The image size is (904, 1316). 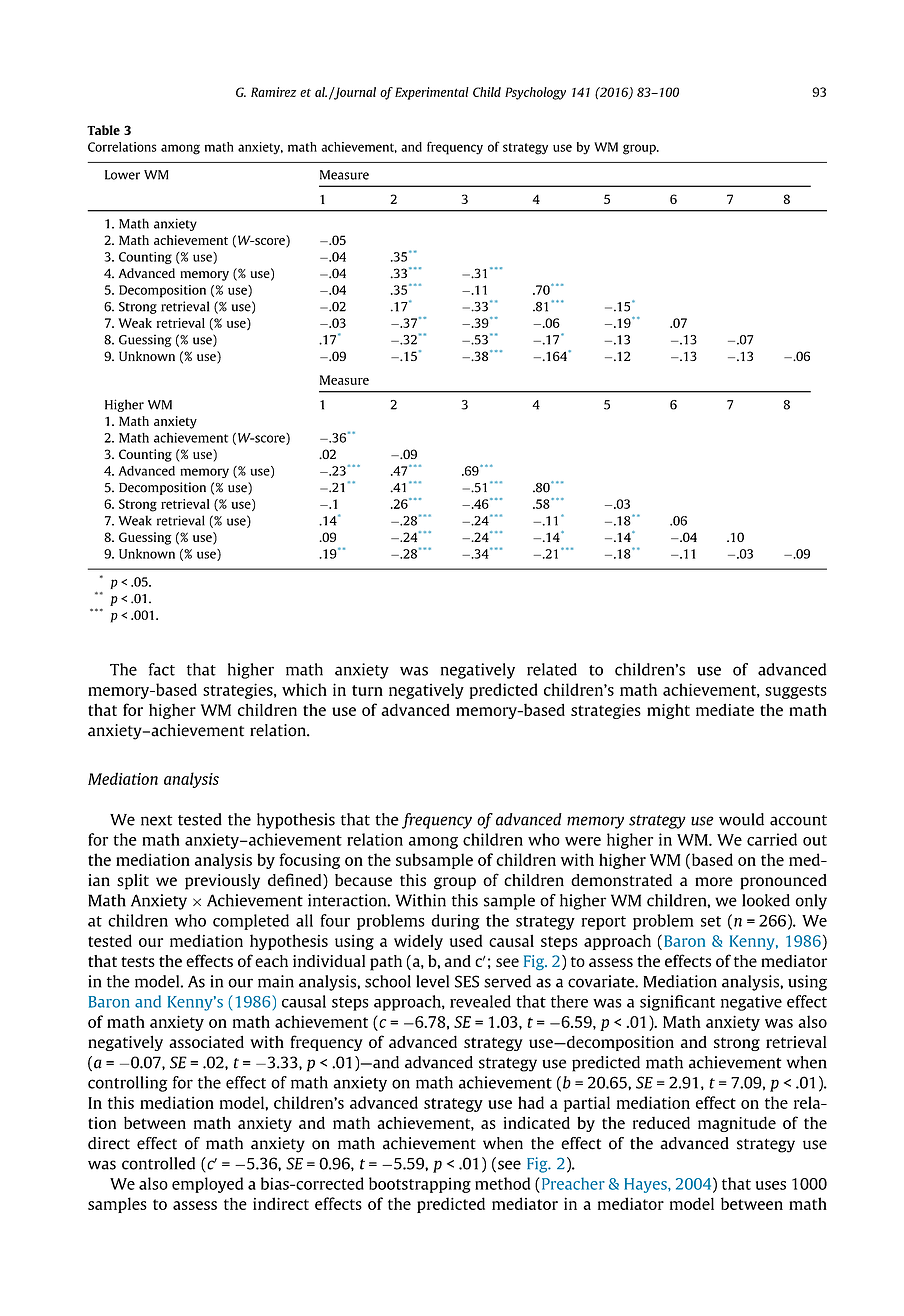 What do you see at coordinates (304, 689) in the screenshot?
I see `which` at bounding box center [304, 689].
